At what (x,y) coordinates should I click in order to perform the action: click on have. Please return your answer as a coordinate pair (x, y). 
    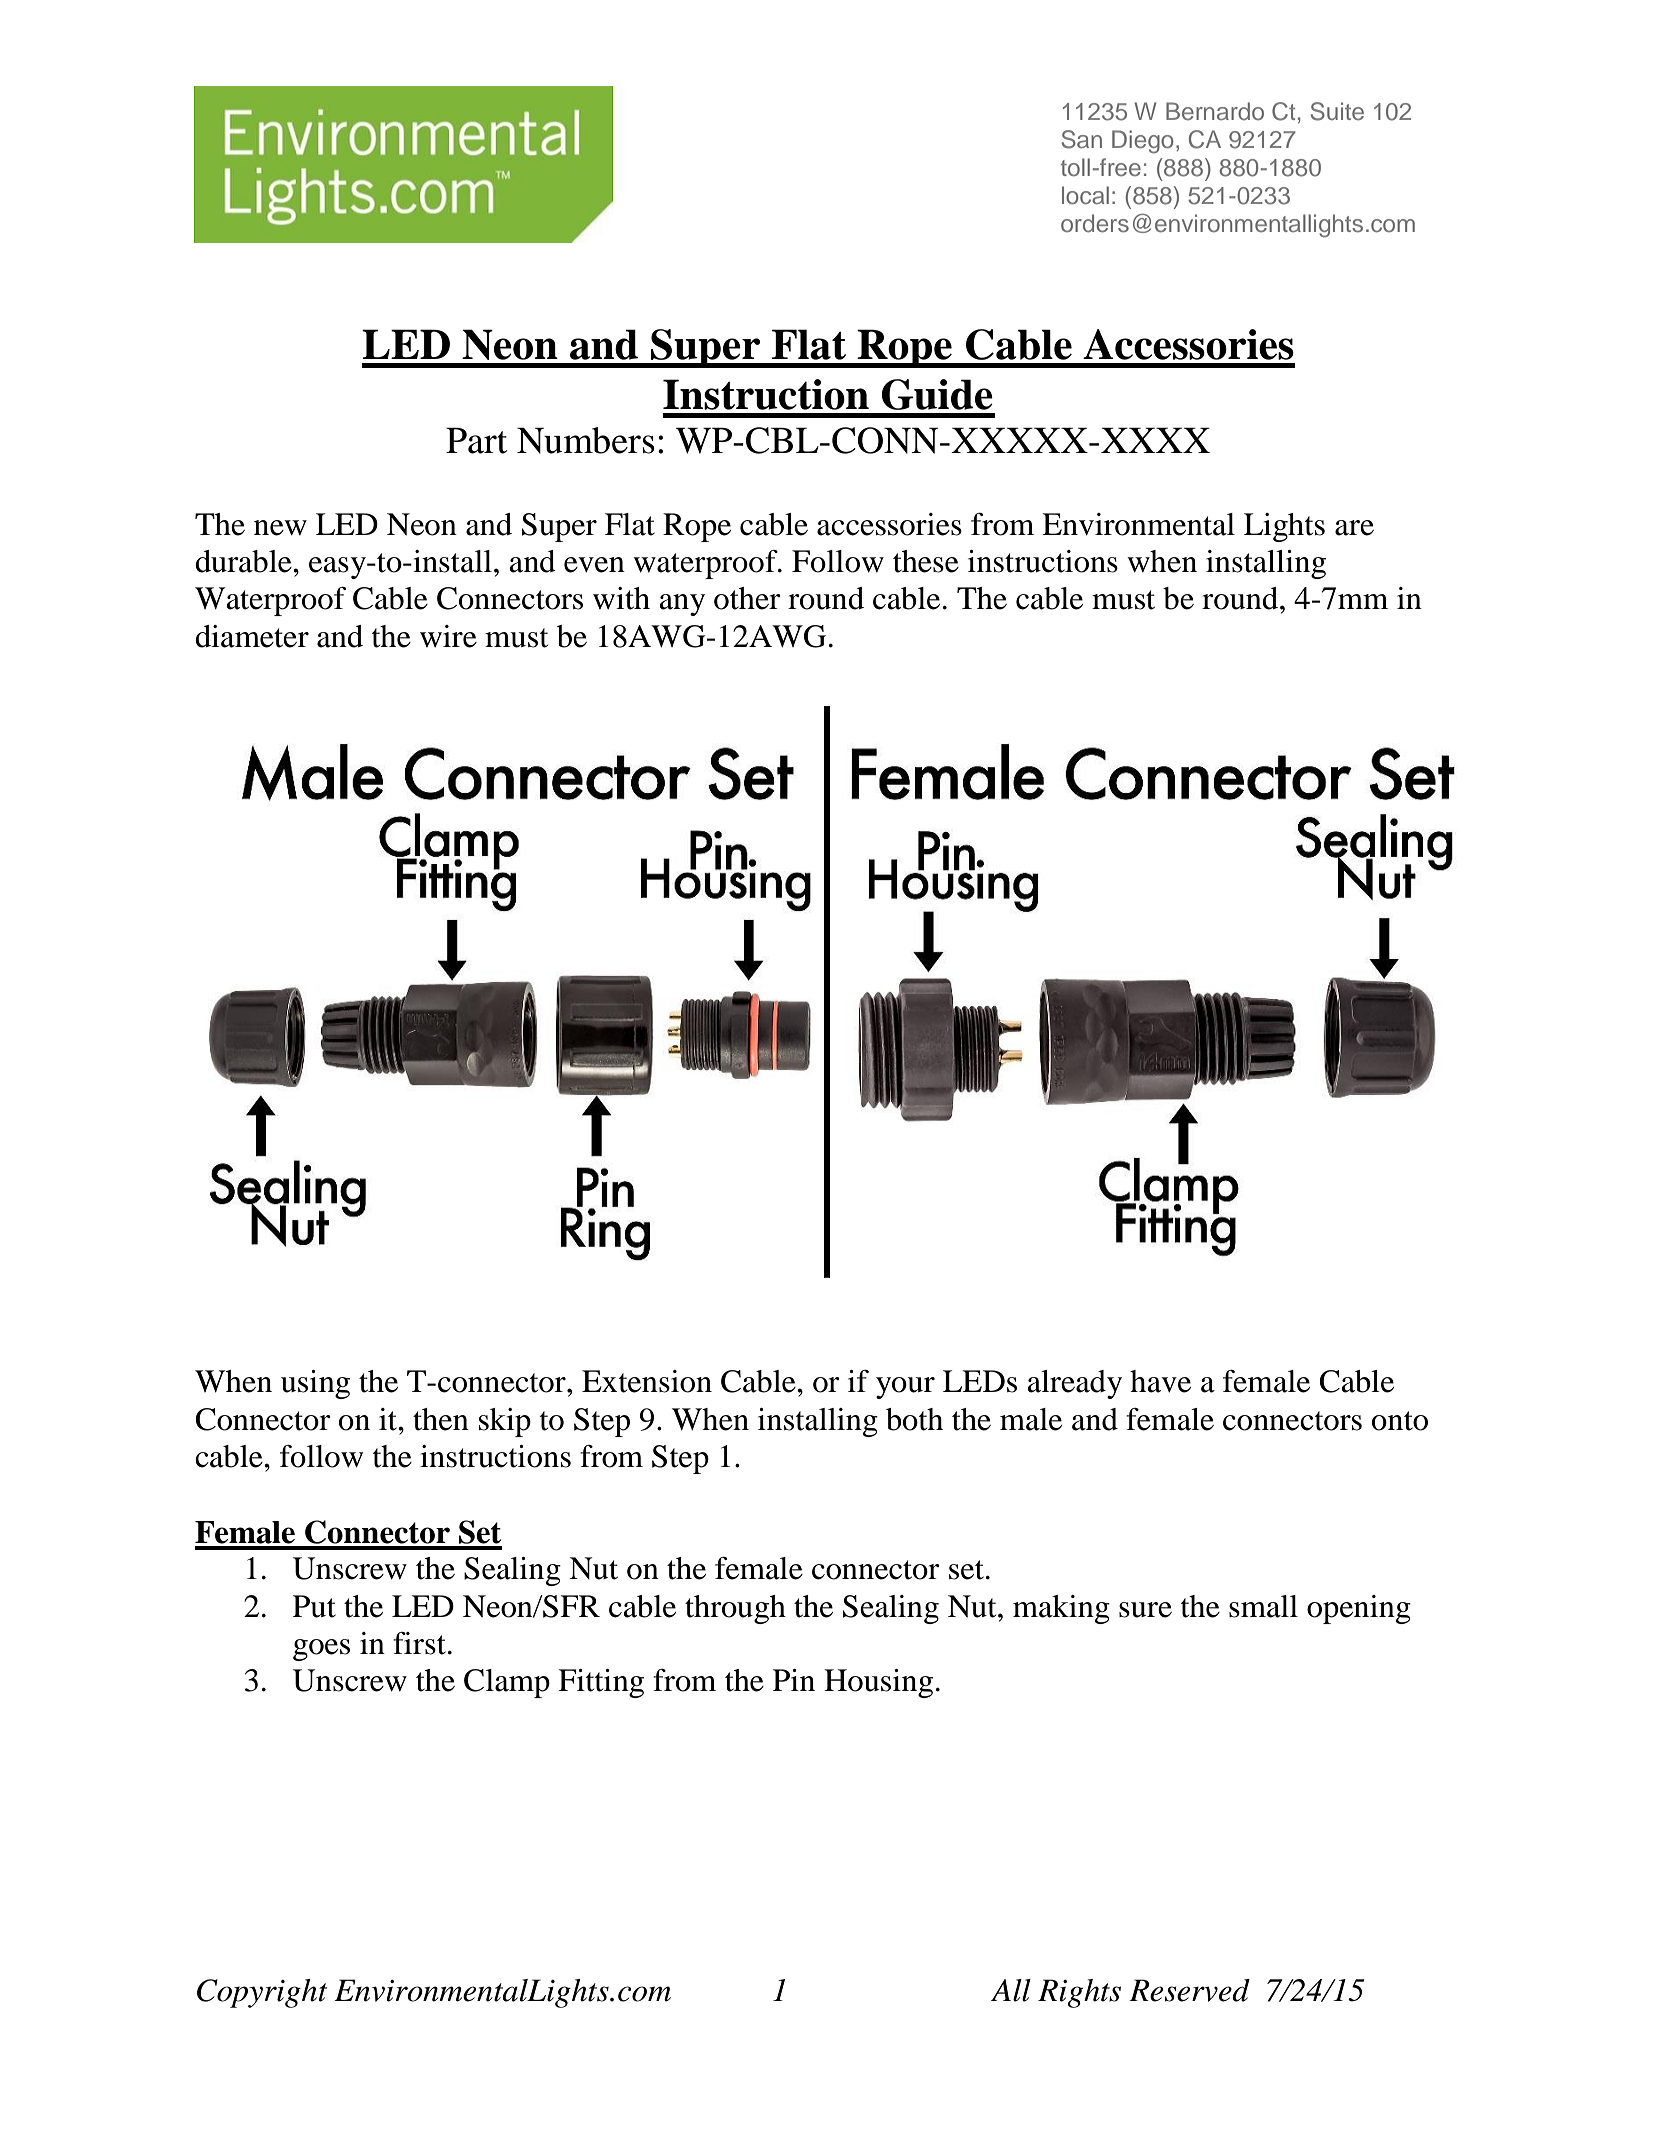
    Looking at the image, I should click on (1160, 1381).
